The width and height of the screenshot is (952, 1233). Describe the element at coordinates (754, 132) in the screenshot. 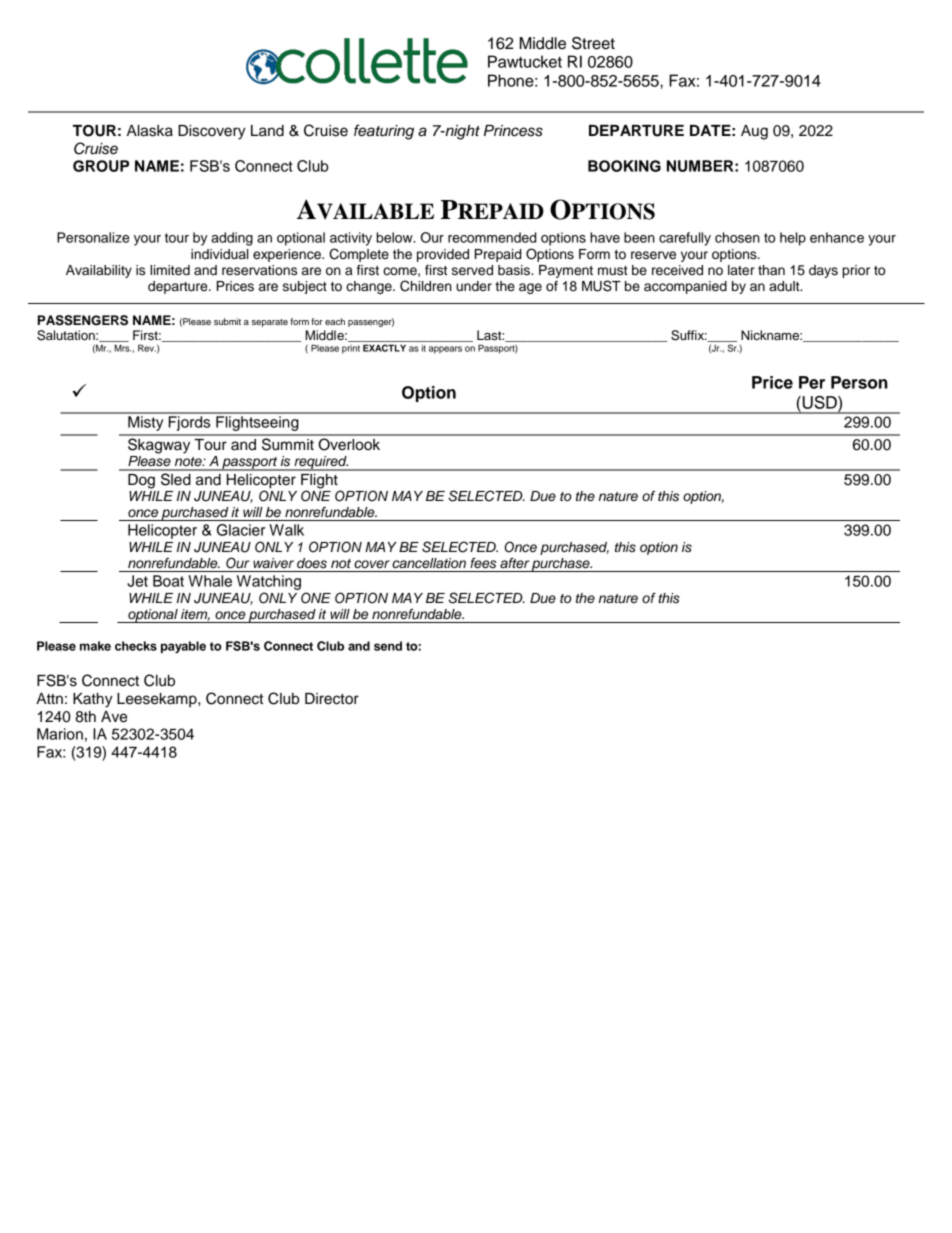

I see `Aug` at that location.
